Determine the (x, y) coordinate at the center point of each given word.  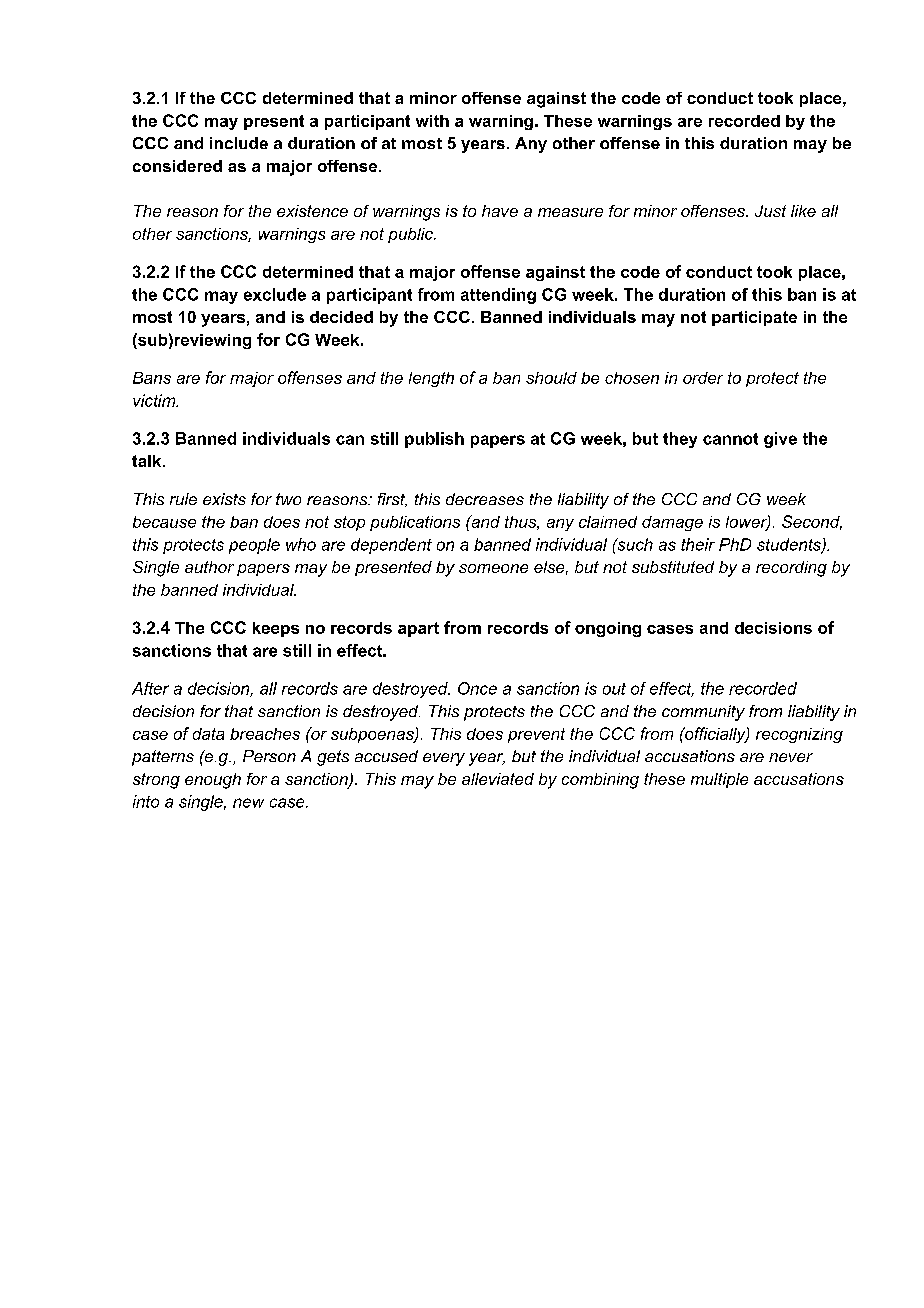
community (703, 713)
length (431, 379)
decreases (485, 499)
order (703, 378)
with (432, 121)
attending (498, 296)
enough (213, 781)
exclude (275, 294)
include (239, 143)
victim (155, 400)
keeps (276, 629)
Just (770, 211)
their (698, 544)
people (254, 546)
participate (754, 318)
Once (477, 688)
